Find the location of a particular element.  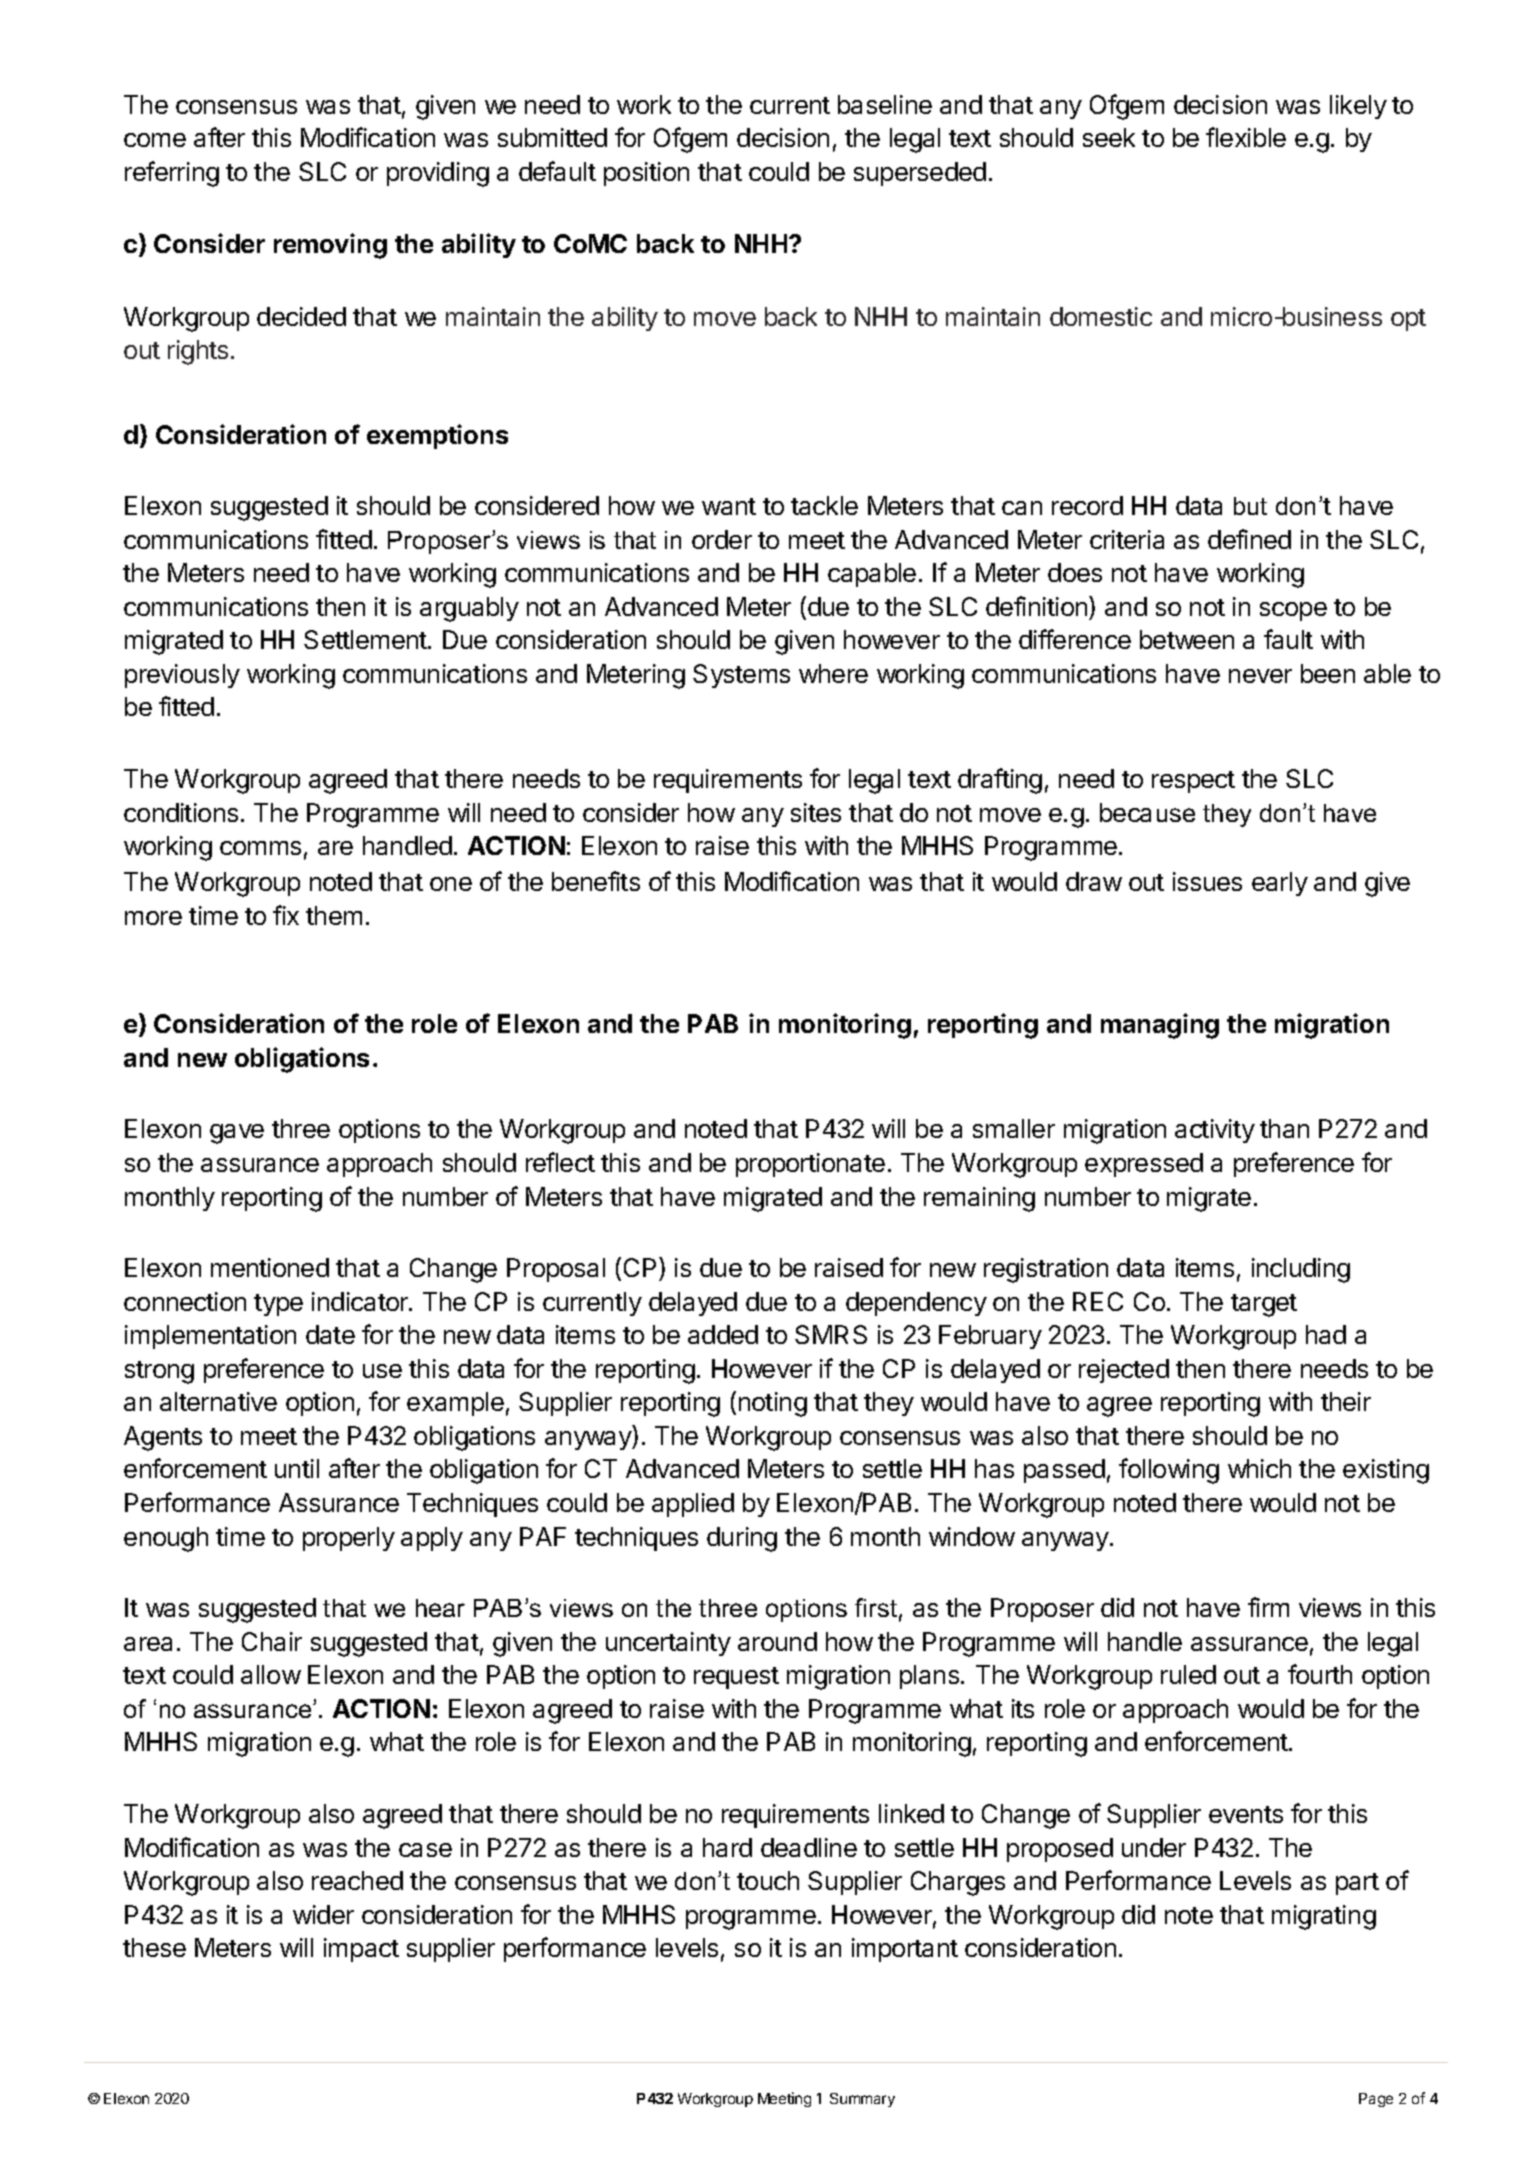

Summary is located at coordinates (862, 2100).
